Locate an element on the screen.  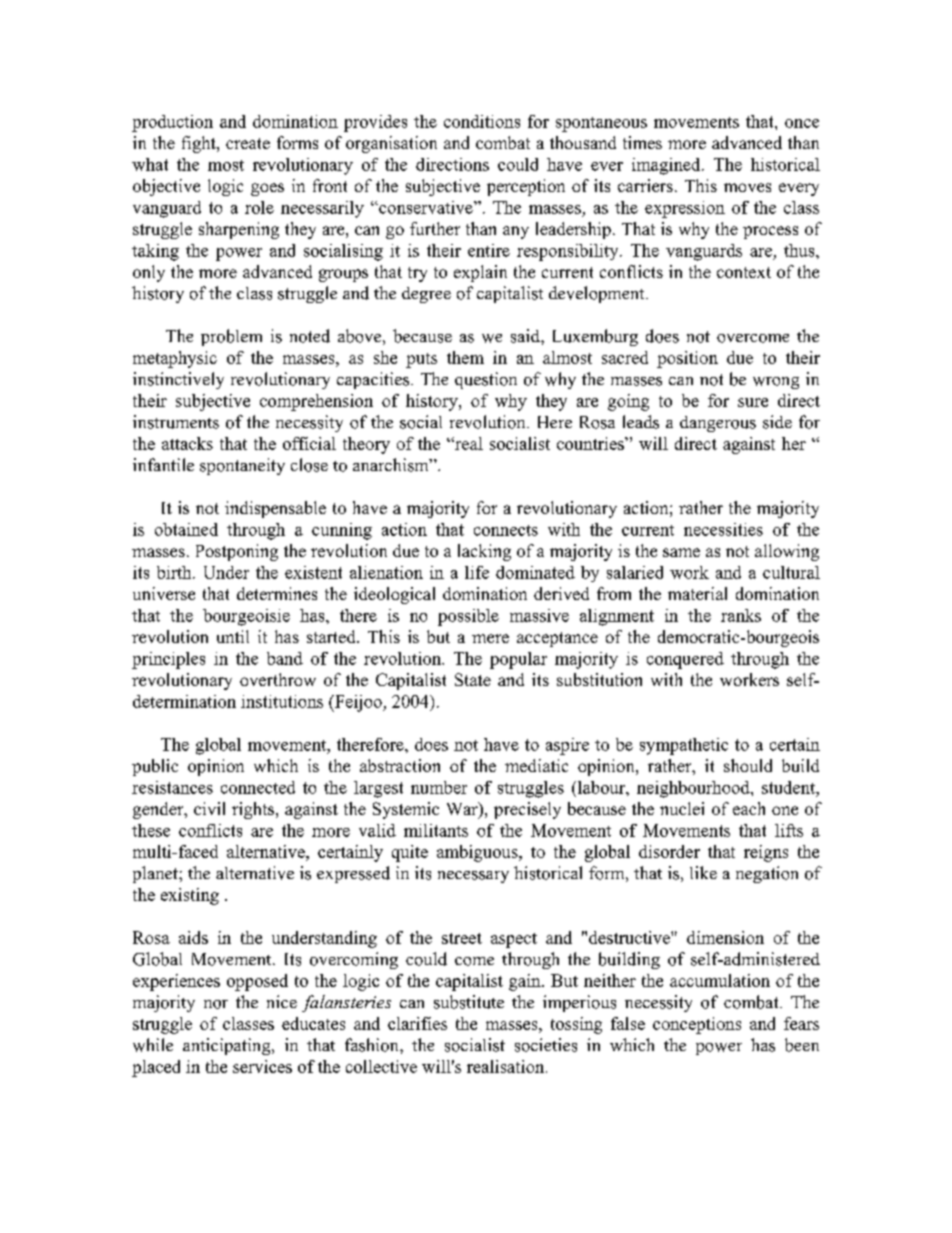
moves is located at coordinates (747, 187).
